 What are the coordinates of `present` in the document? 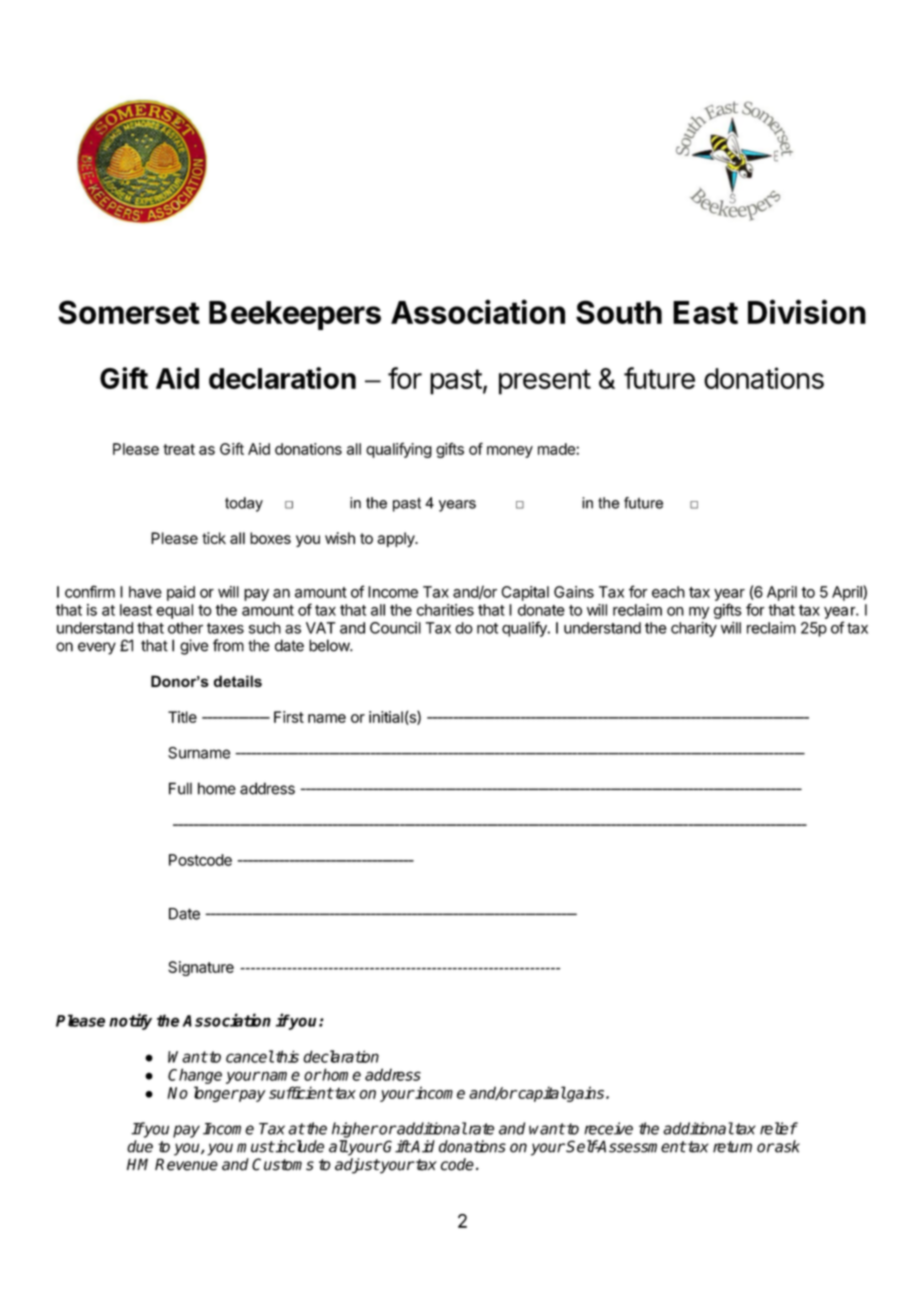 It's located at (545, 382).
